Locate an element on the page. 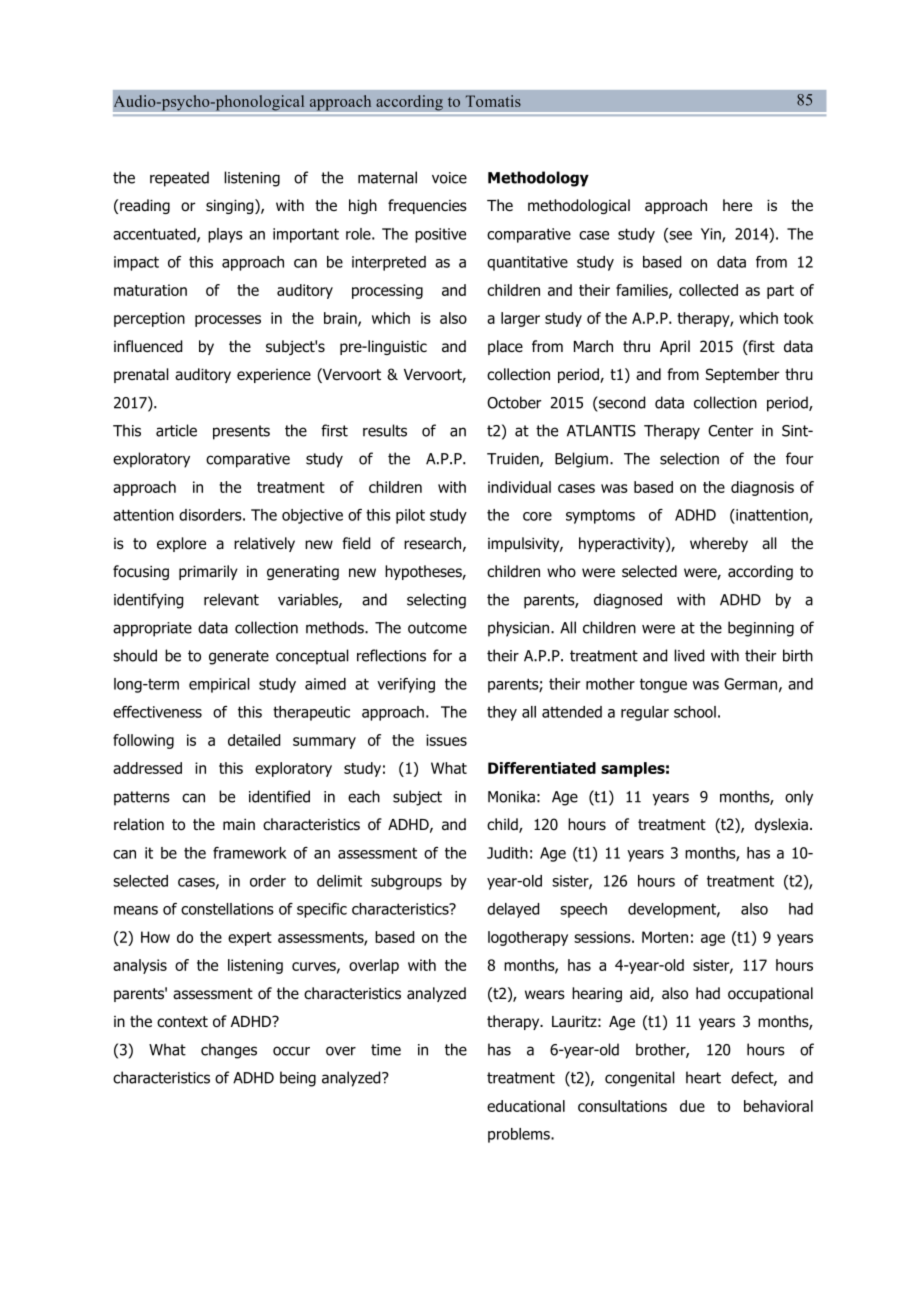 The width and height of the image is (924, 1308). methodological is located at coordinates (579, 206).
